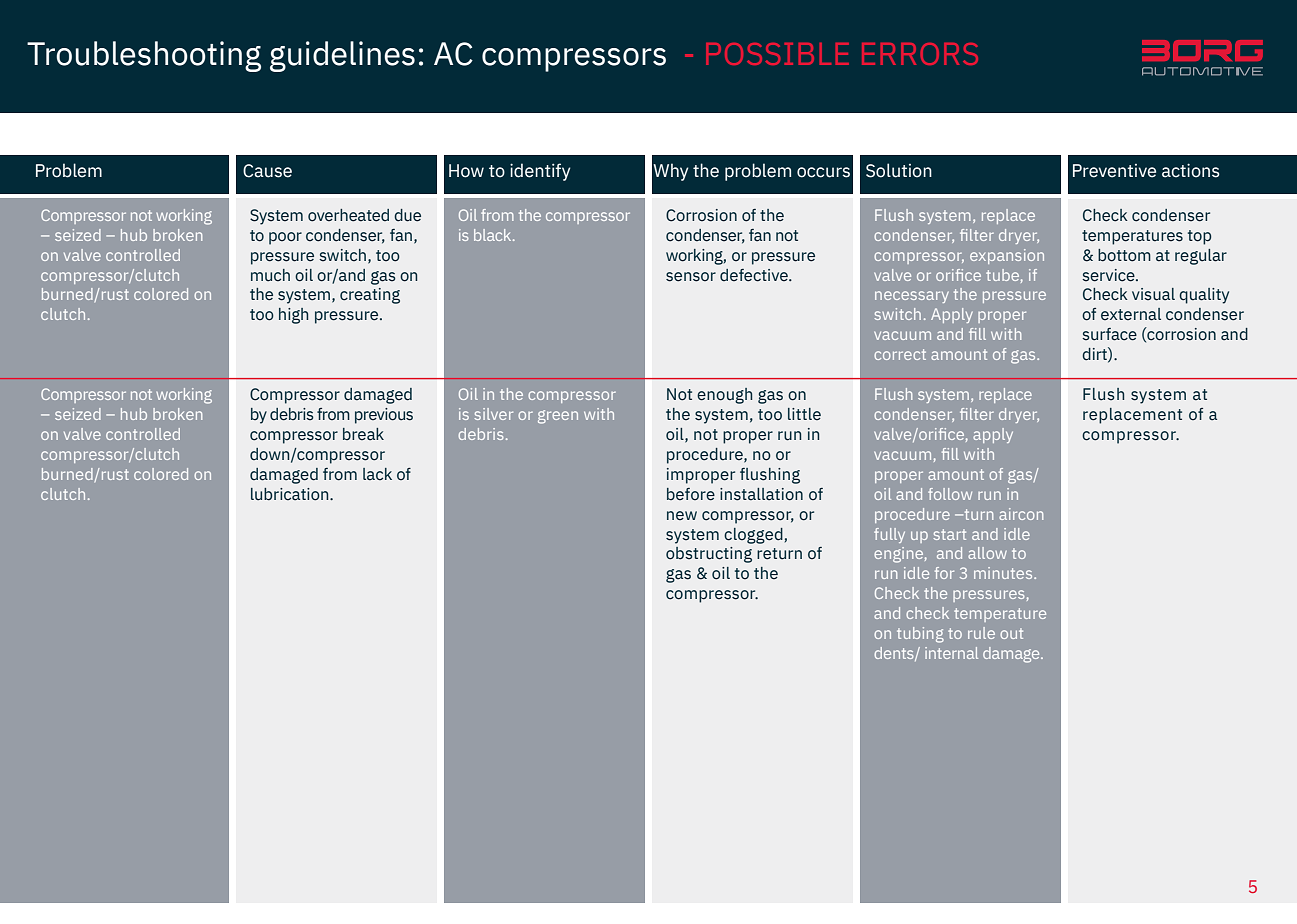  I want to click on tubing, so click(920, 635).
